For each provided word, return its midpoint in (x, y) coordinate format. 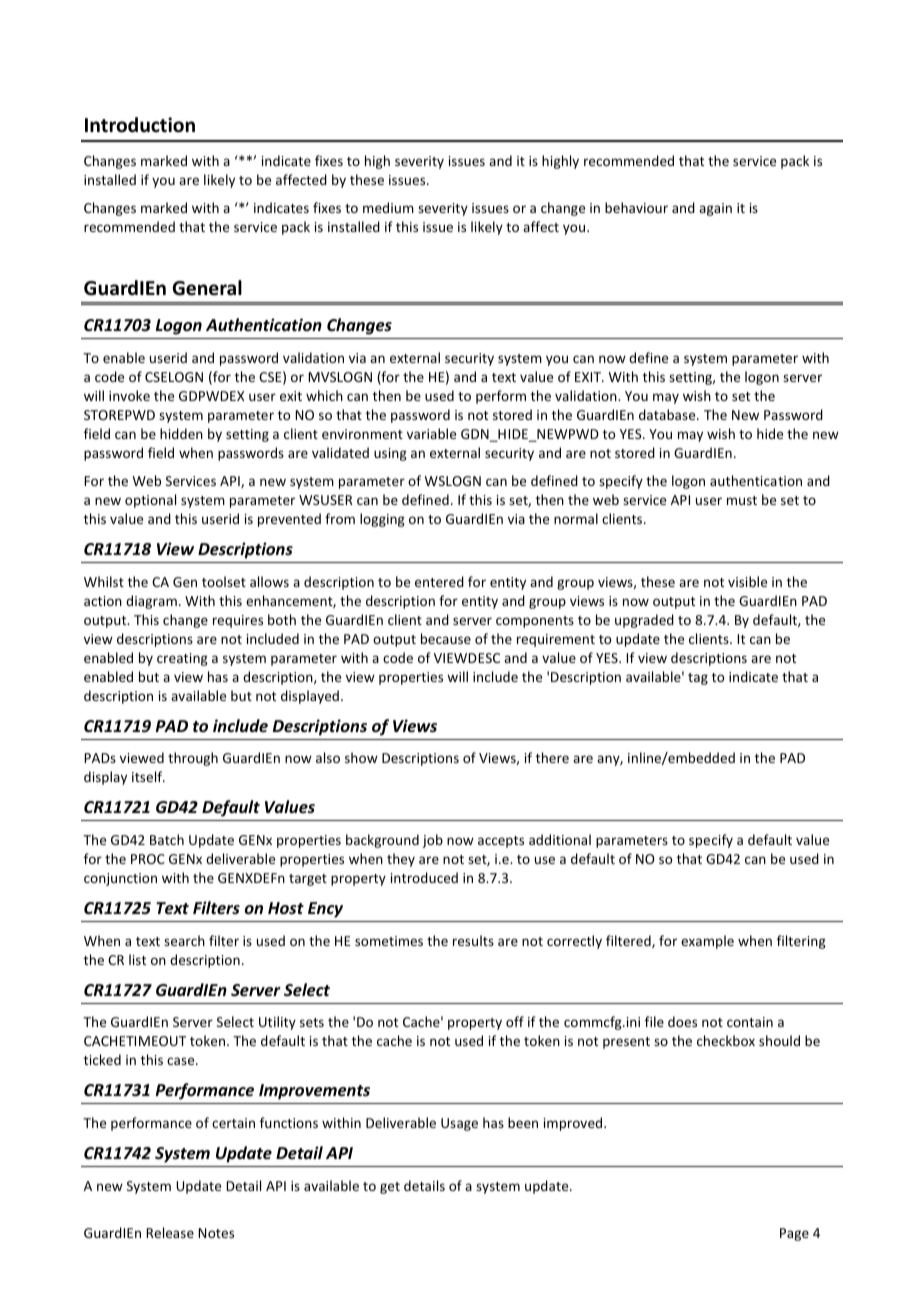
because (446, 638)
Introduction (140, 125)
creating (182, 659)
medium (388, 207)
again (715, 209)
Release (170, 1232)
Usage (459, 1124)
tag (698, 679)
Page (794, 1234)
